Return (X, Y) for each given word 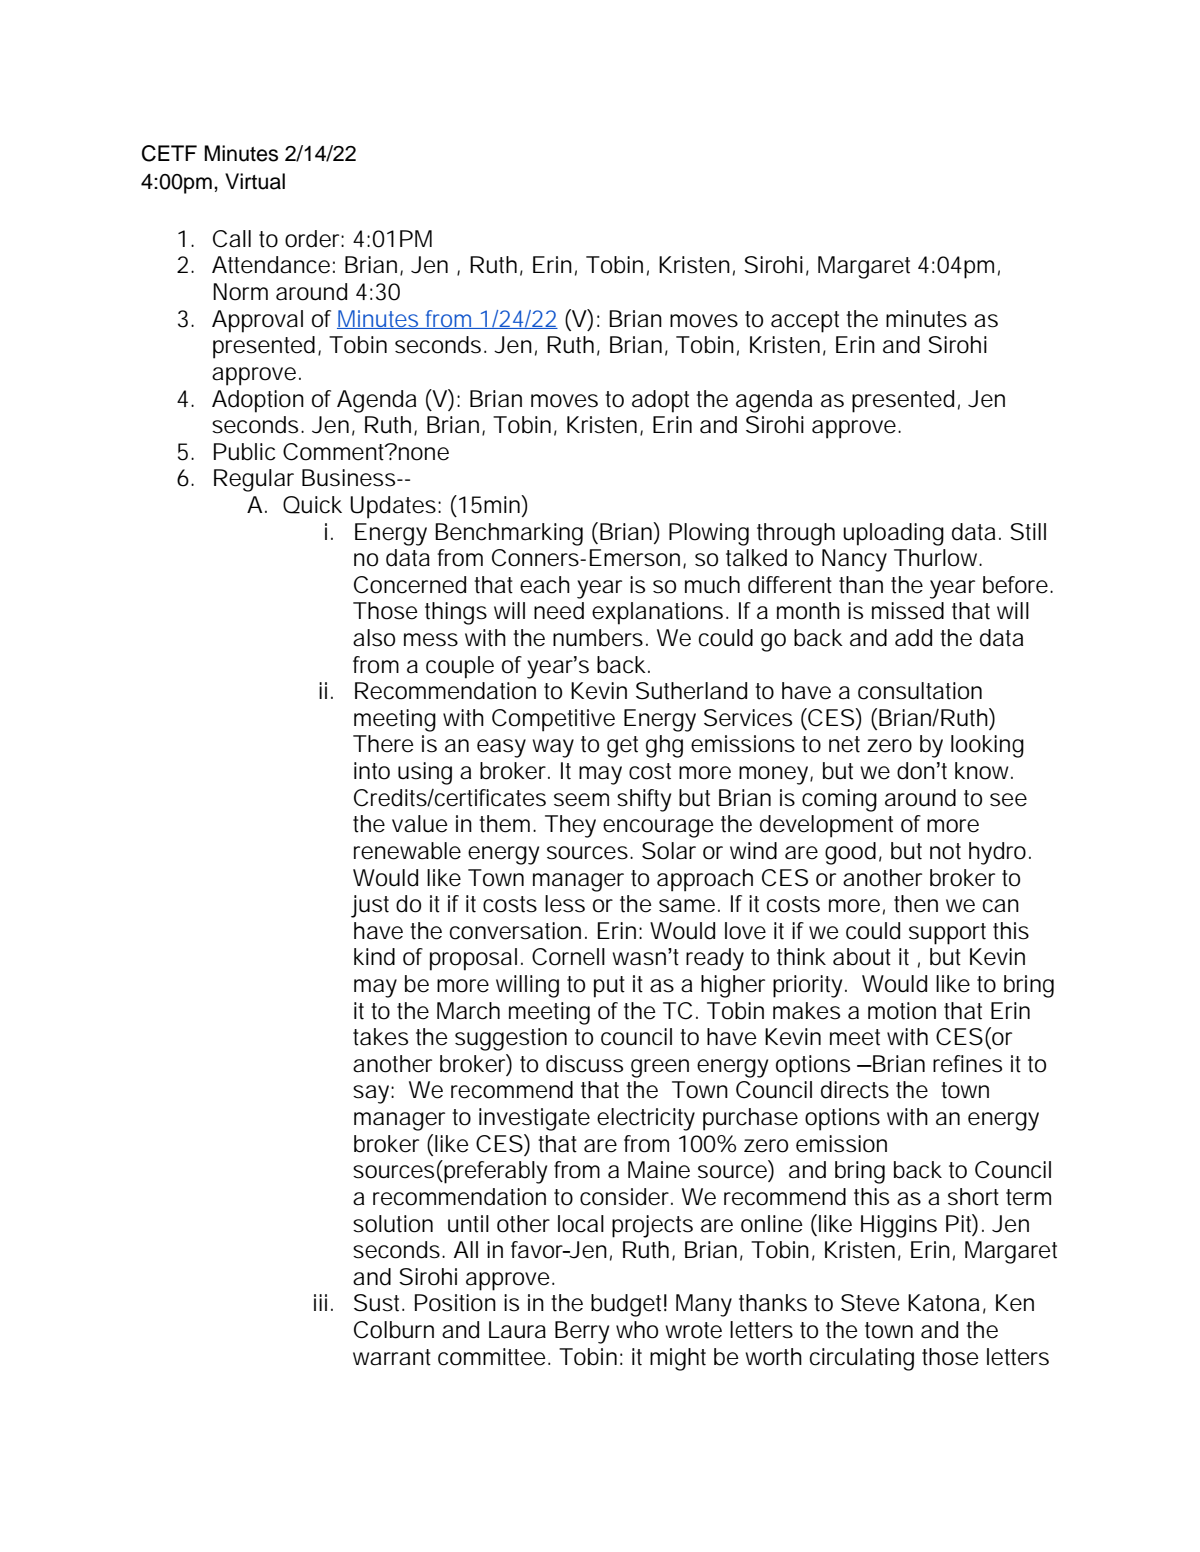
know (981, 771)
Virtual (255, 181)
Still (1028, 532)
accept (805, 322)
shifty (644, 800)
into (372, 771)
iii (320, 1302)
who (637, 1330)
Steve (870, 1303)
